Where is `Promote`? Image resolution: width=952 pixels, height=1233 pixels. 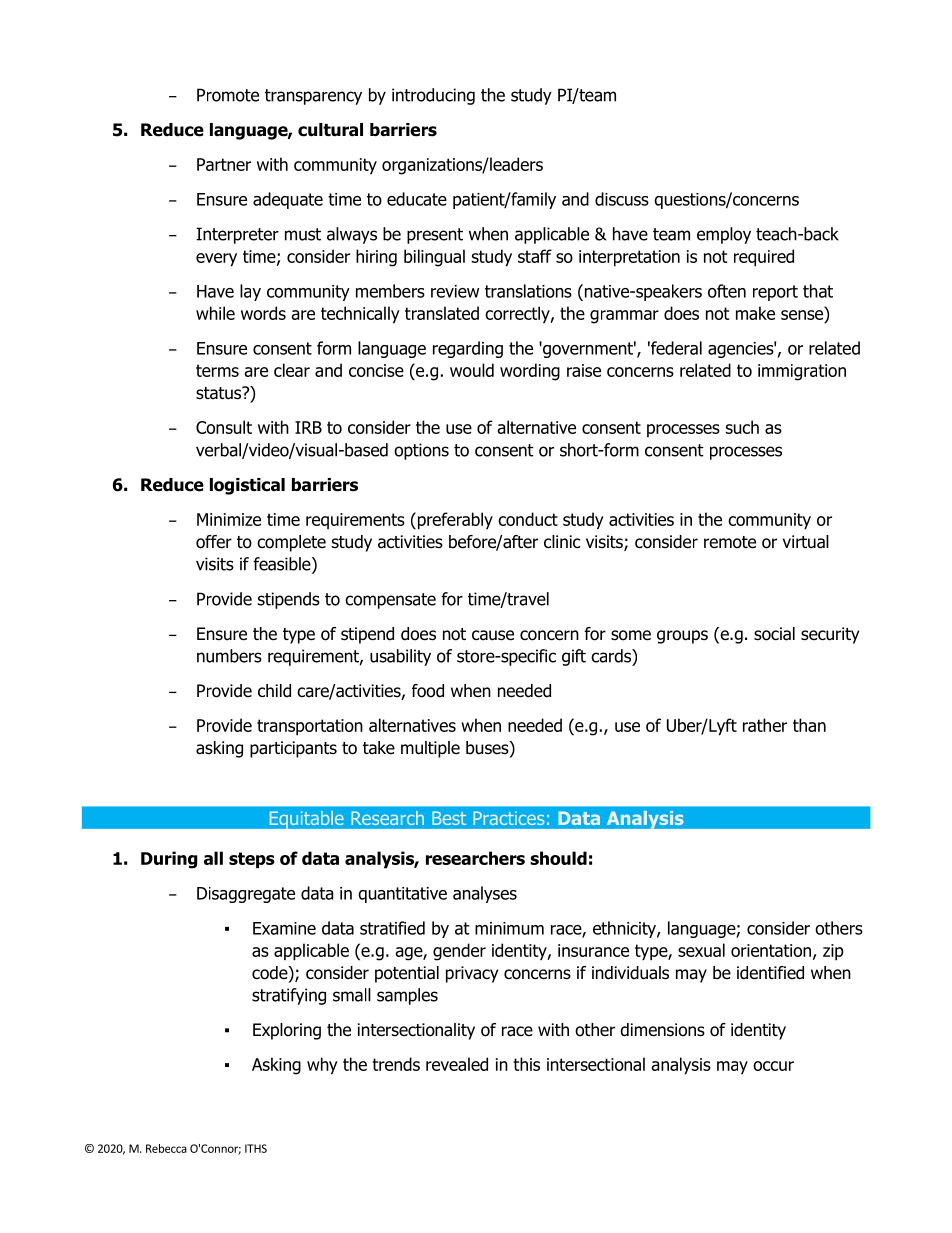
Promote is located at coordinates (228, 95).
